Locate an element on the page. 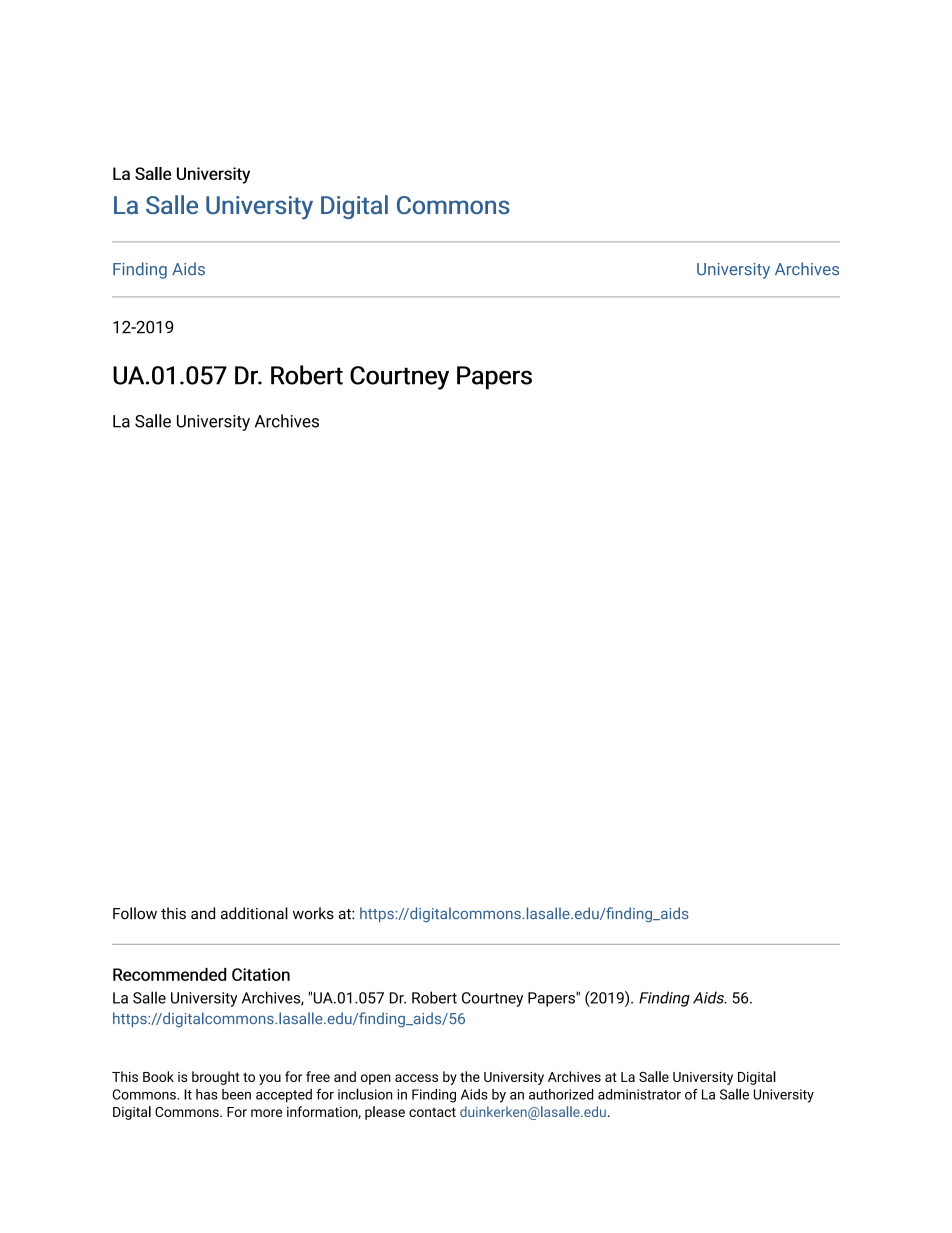 This page has width=952, height=1233. Citation is located at coordinates (261, 974).
